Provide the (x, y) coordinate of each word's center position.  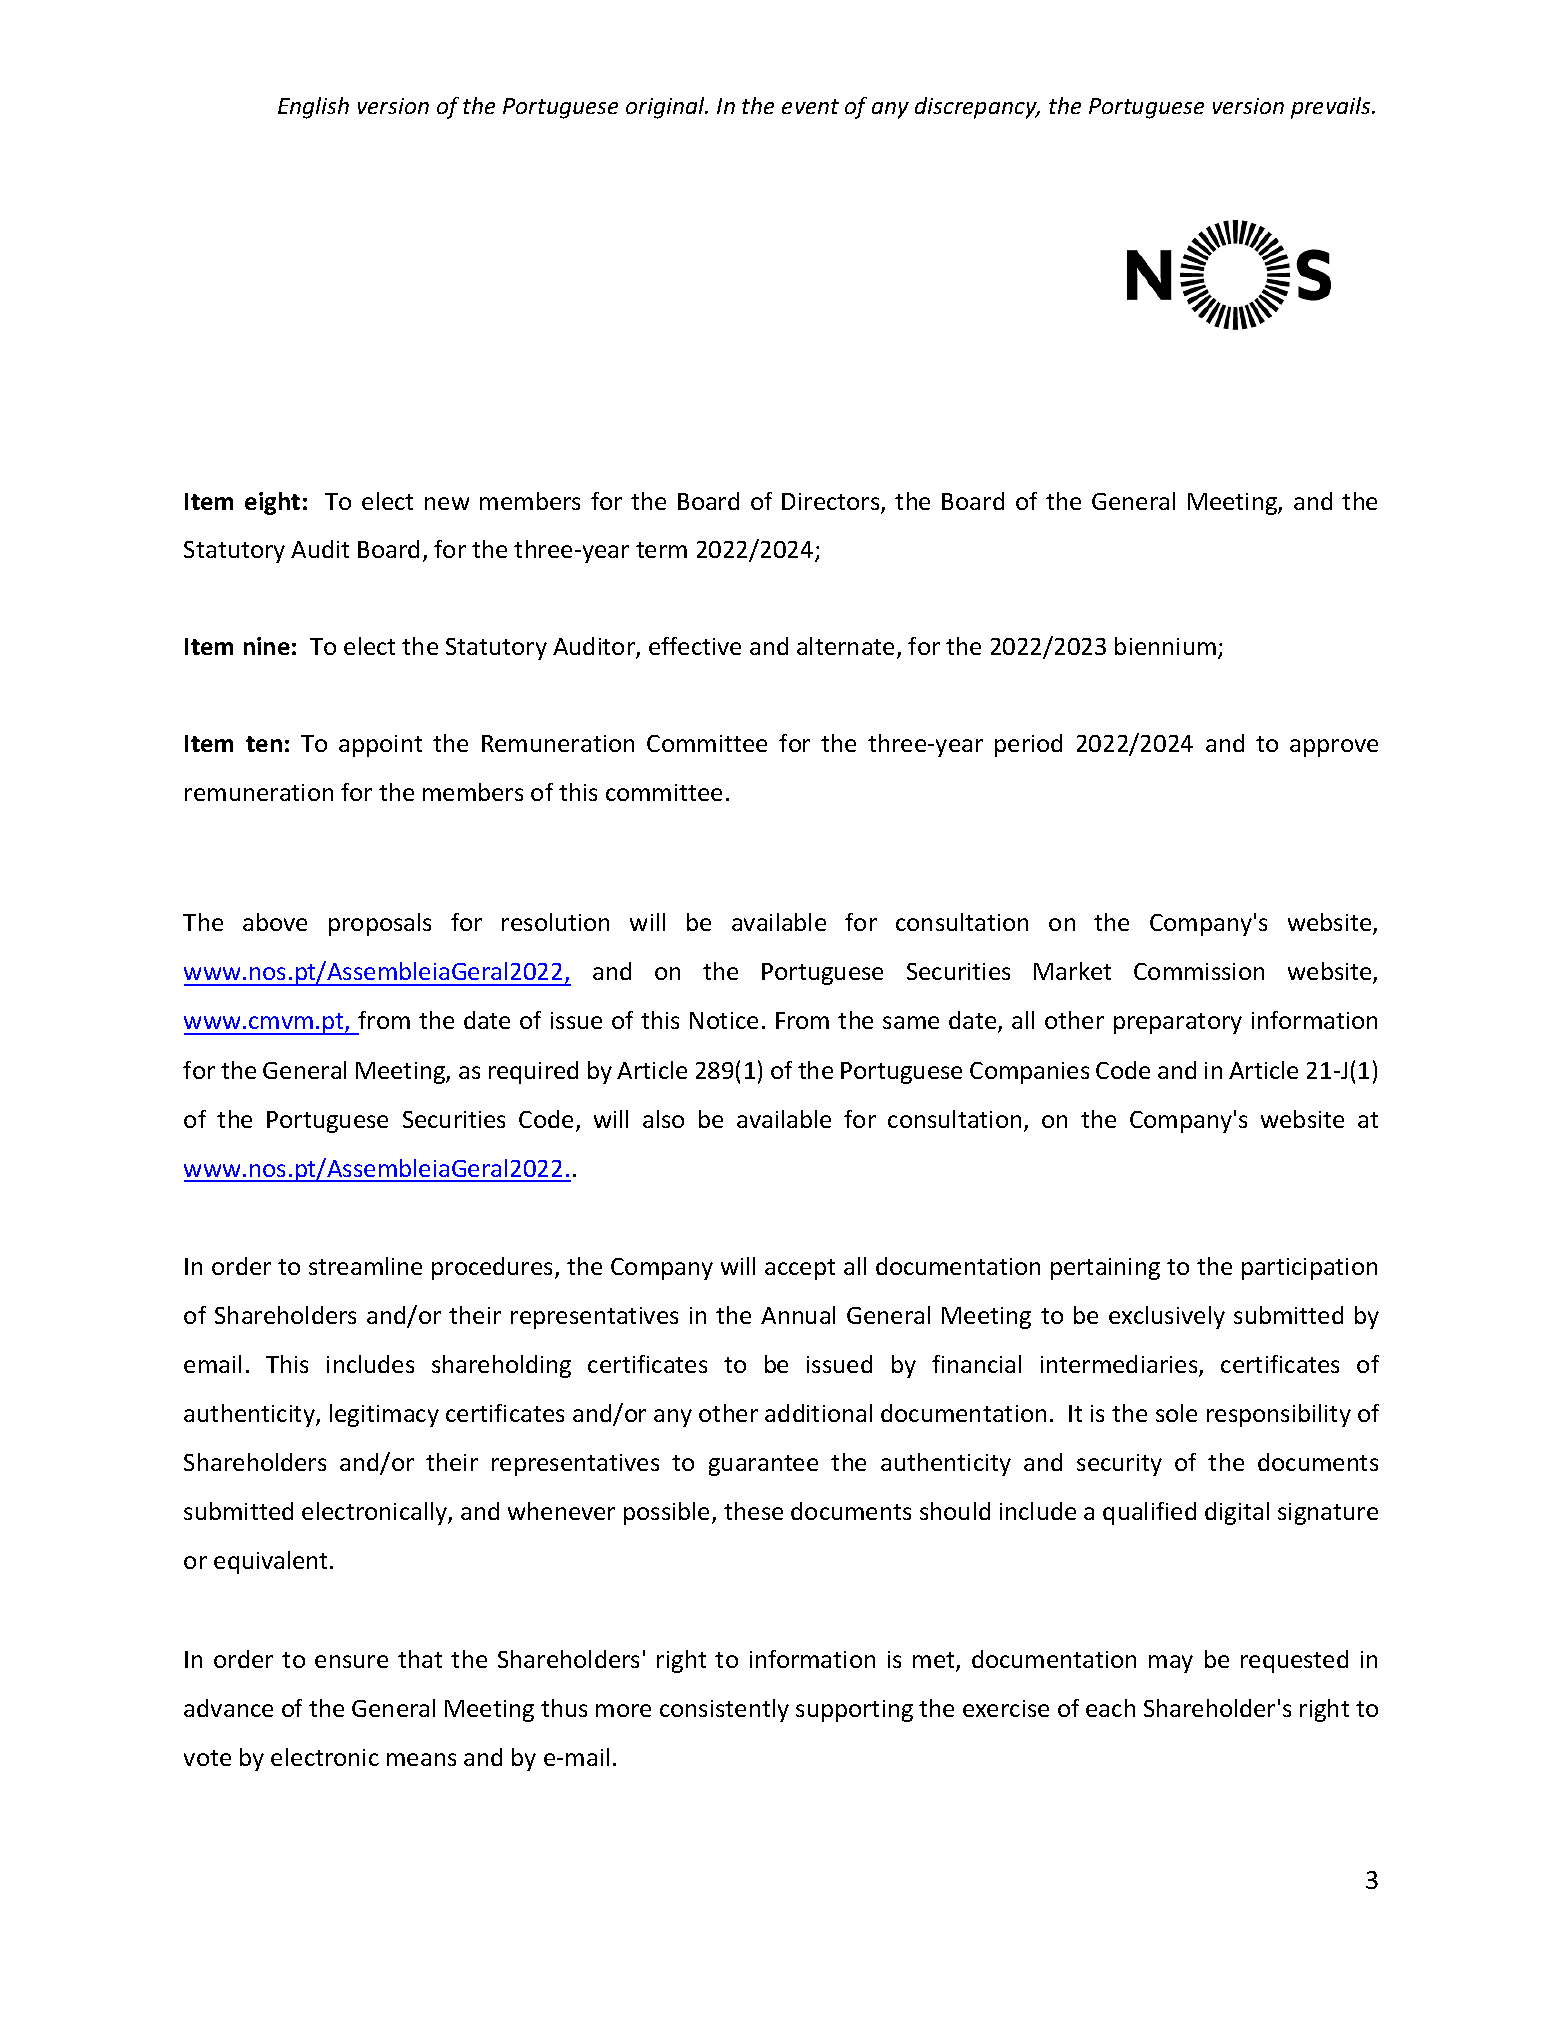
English (313, 108)
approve (1334, 748)
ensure (351, 1661)
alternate (845, 646)
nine (267, 646)
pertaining (1105, 1269)
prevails (1332, 108)
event (810, 106)
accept (800, 1269)
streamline (365, 1266)
